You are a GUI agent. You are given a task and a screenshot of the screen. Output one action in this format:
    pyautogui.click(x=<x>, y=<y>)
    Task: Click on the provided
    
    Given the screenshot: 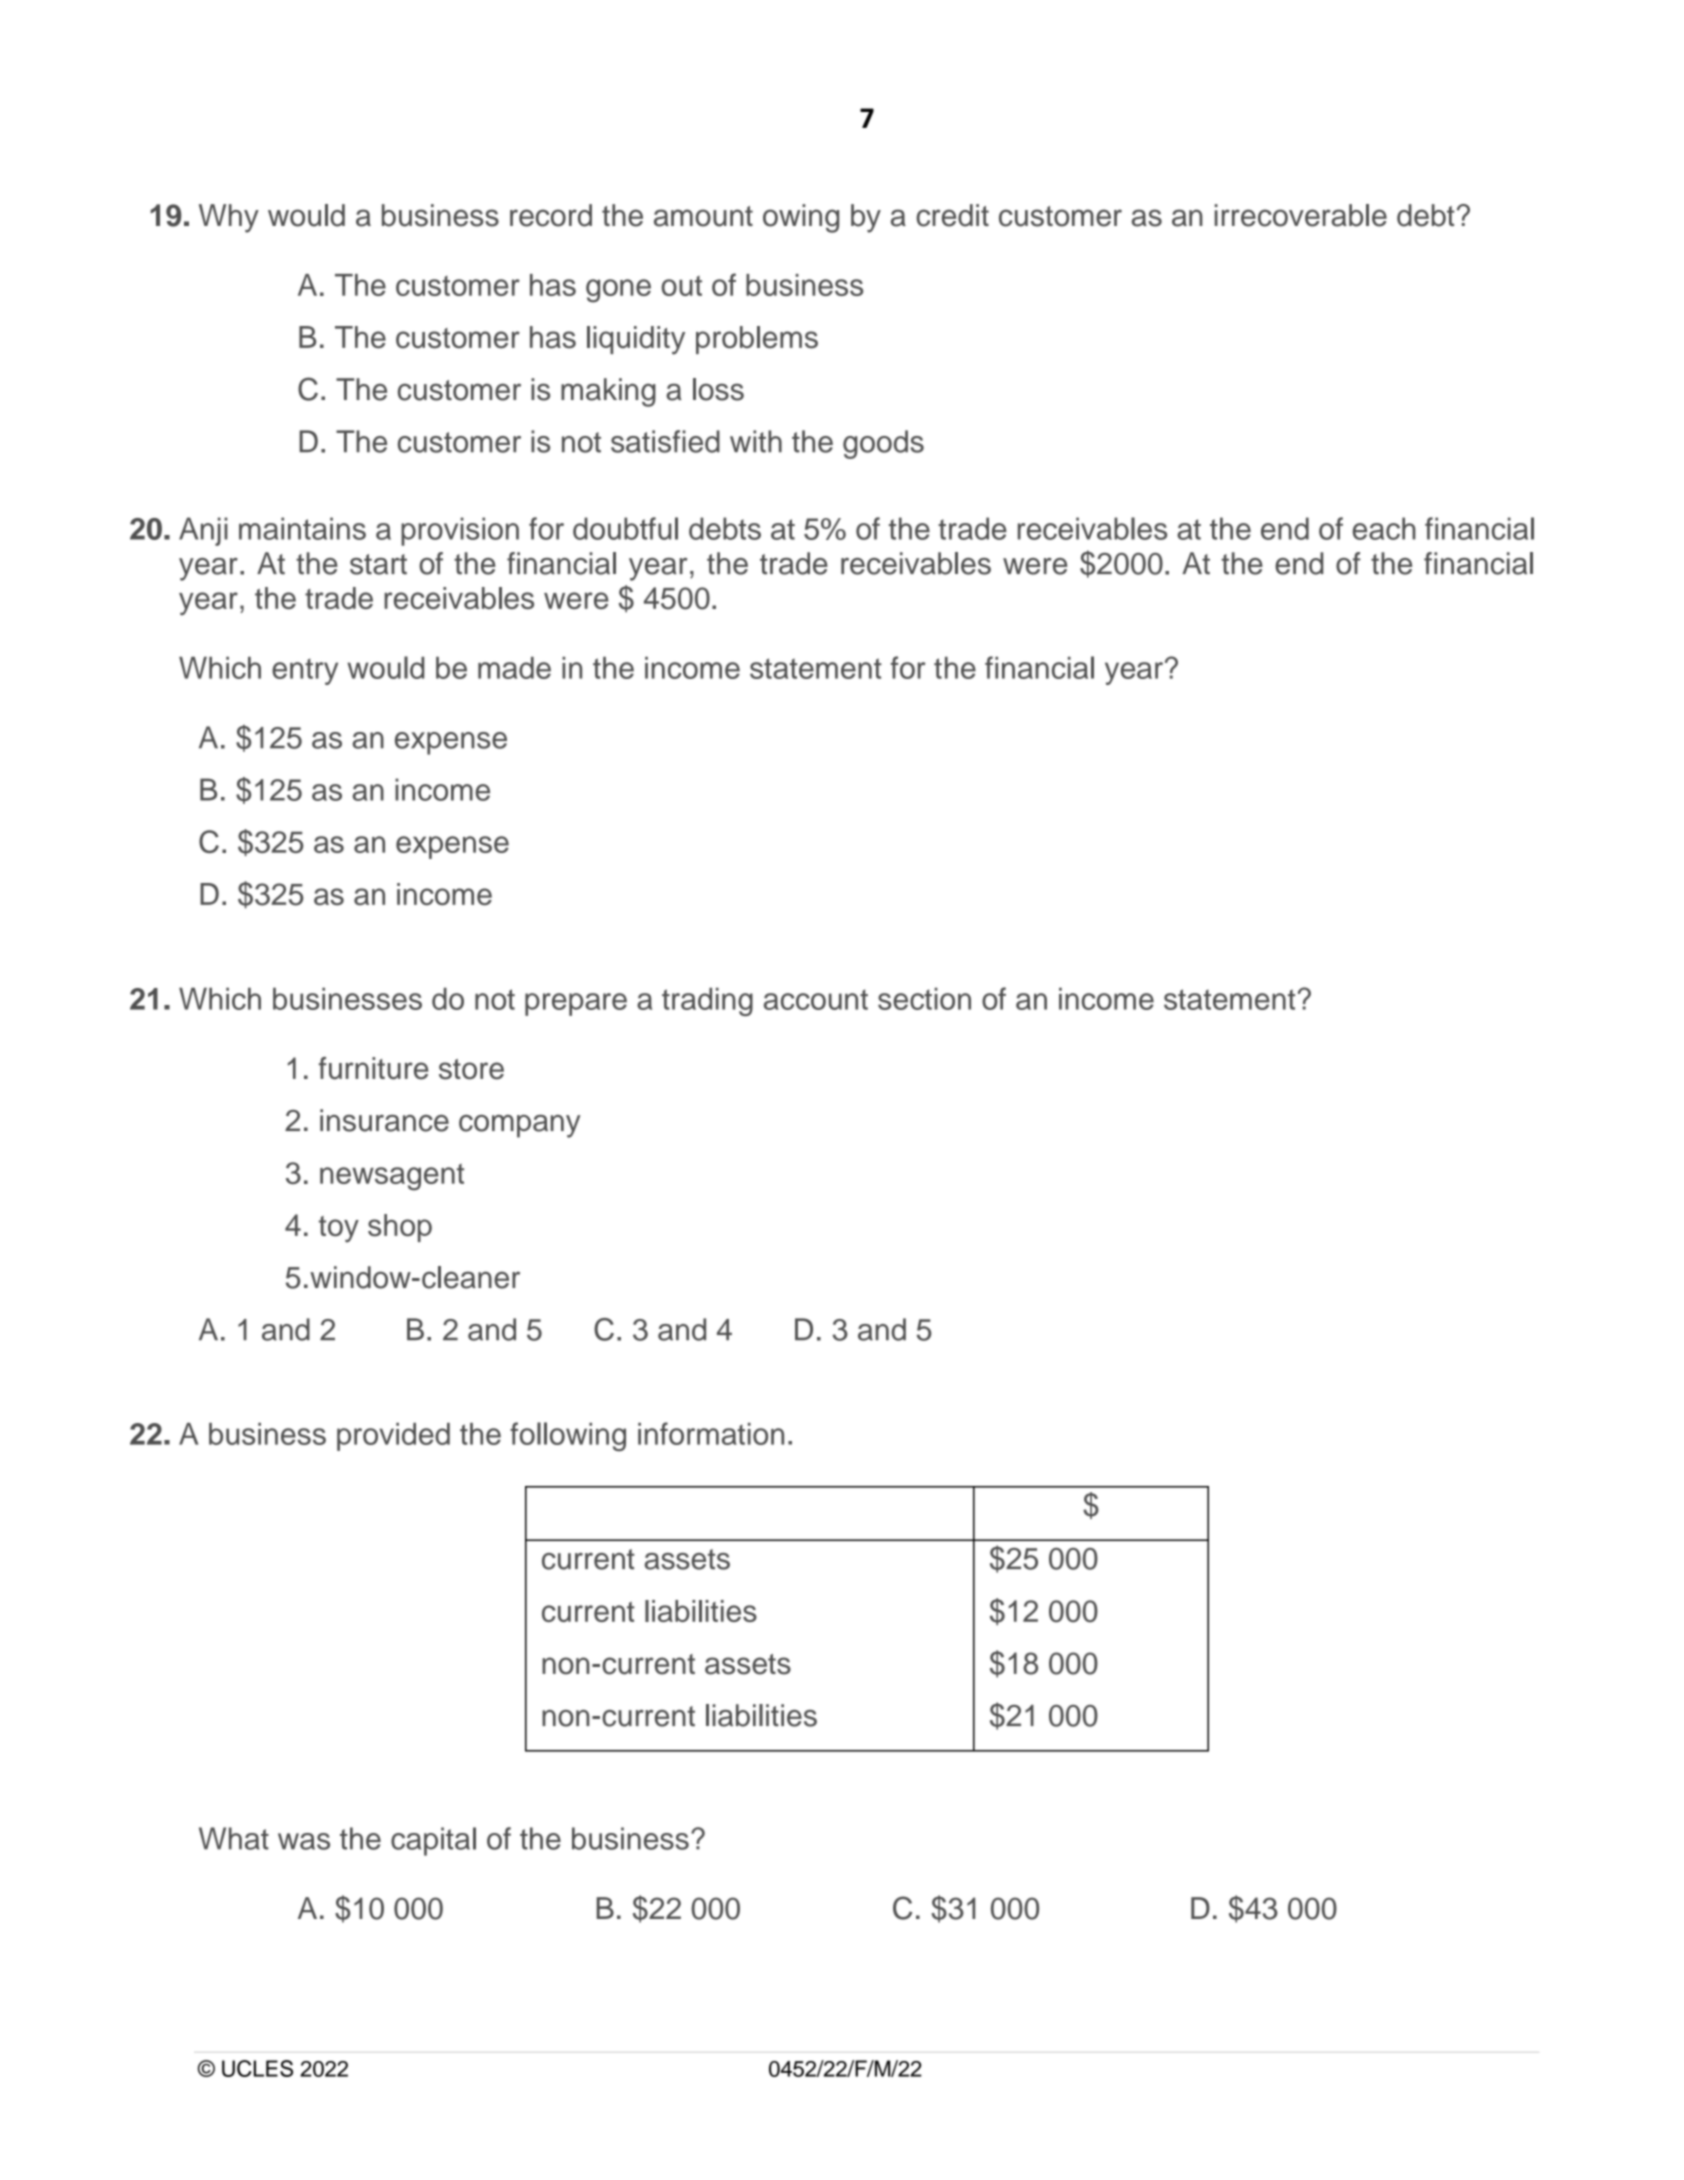 What is the action you would take?
    pyautogui.click(x=393, y=1437)
